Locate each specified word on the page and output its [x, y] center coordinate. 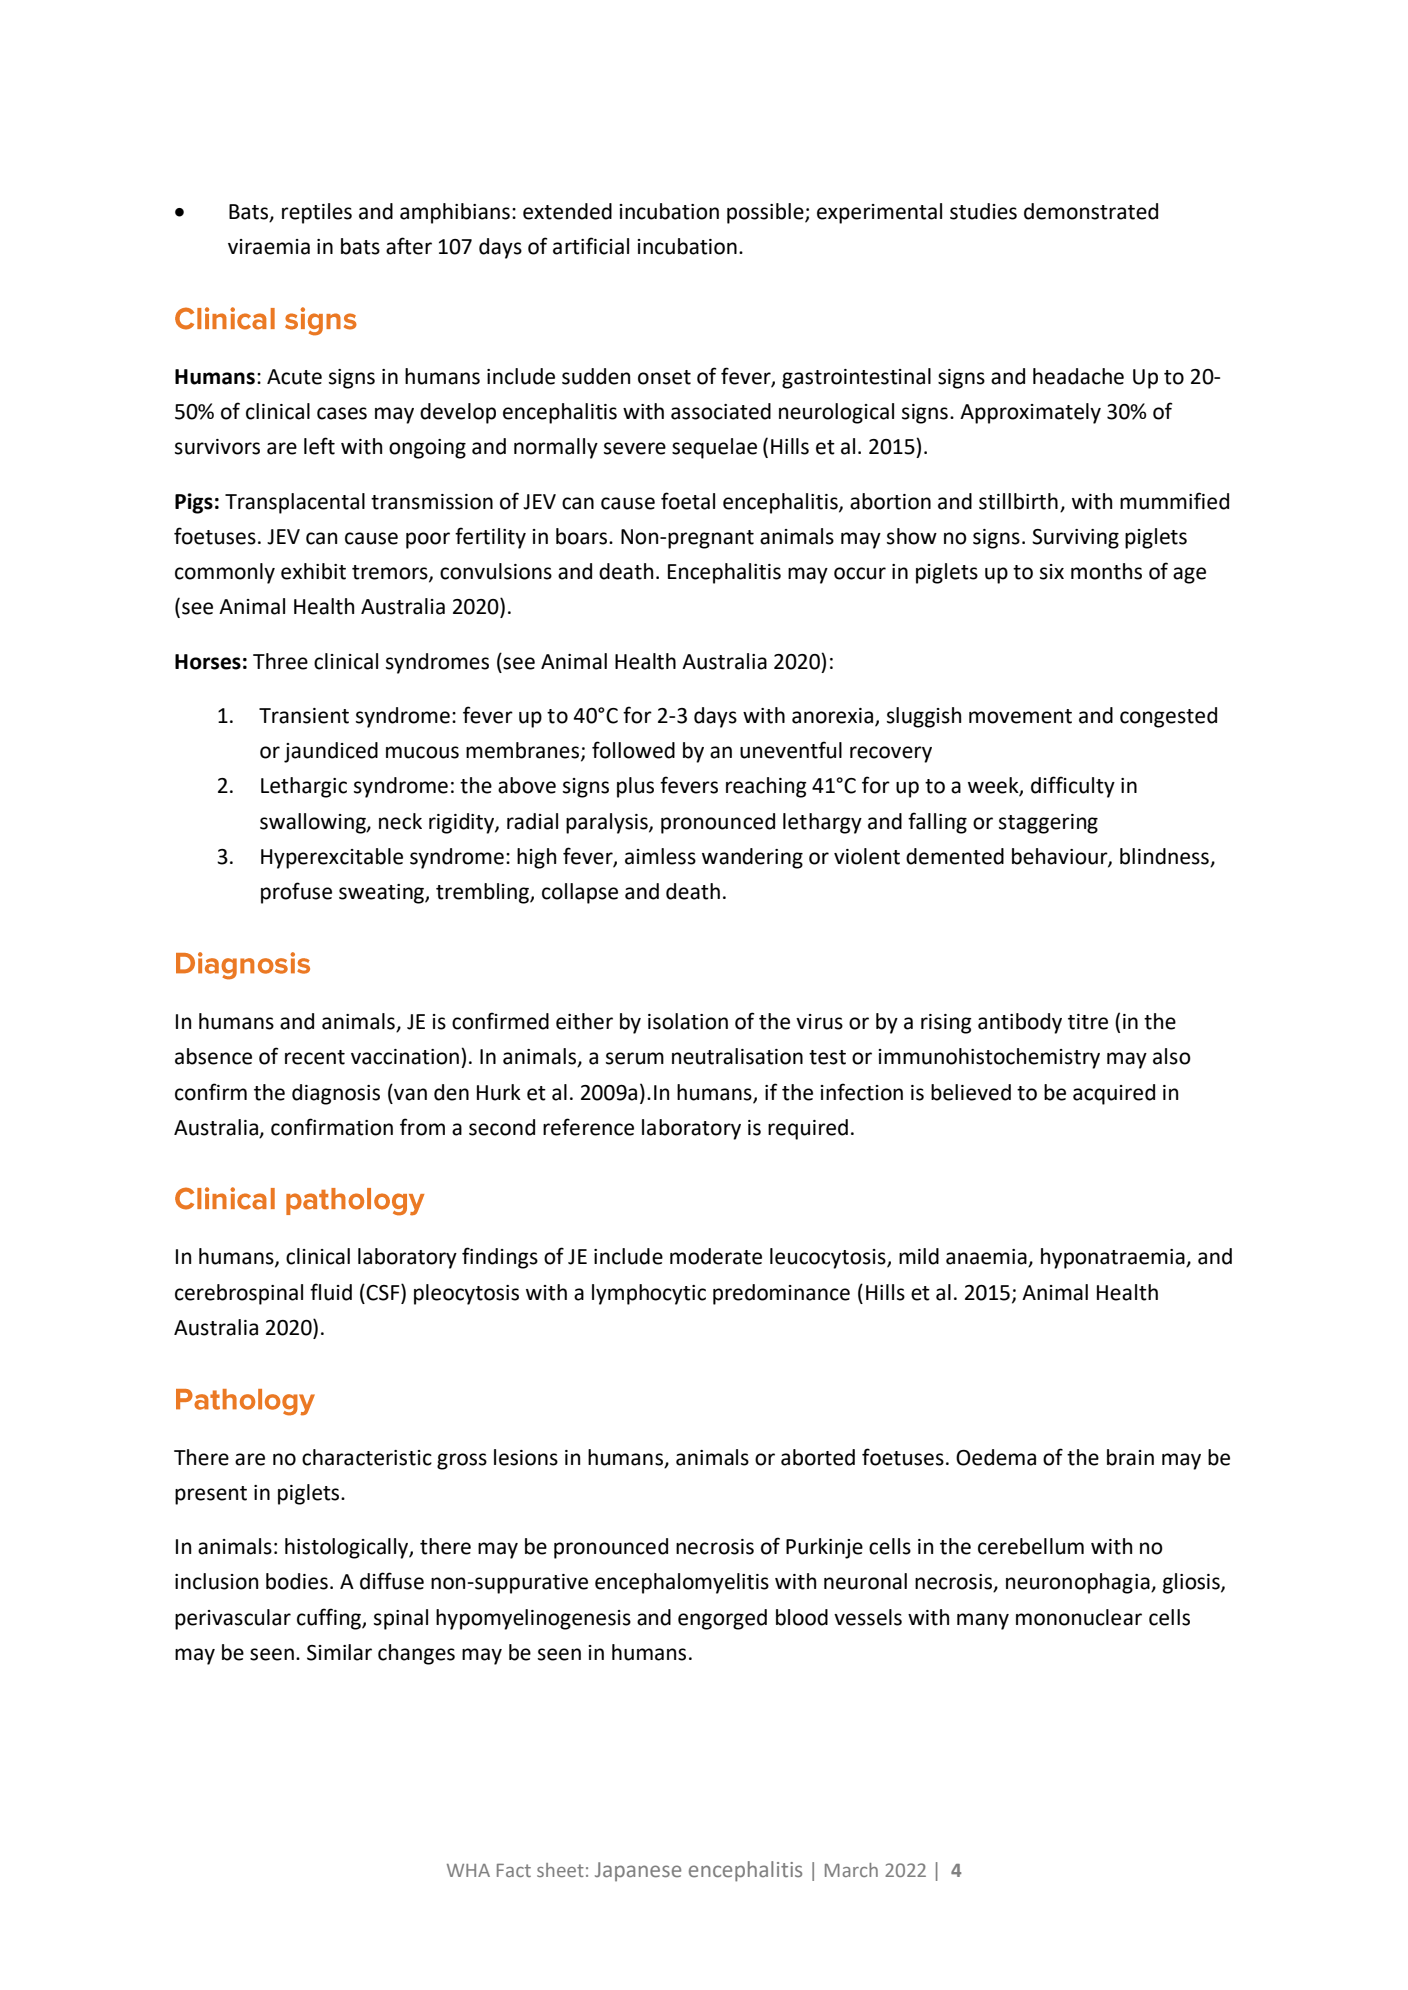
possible [766, 213]
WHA [468, 1870]
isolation [688, 1021]
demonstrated [1091, 211]
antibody [1020, 1023]
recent [315, 1057]
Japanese [638, 1872]
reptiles [317, 213]
